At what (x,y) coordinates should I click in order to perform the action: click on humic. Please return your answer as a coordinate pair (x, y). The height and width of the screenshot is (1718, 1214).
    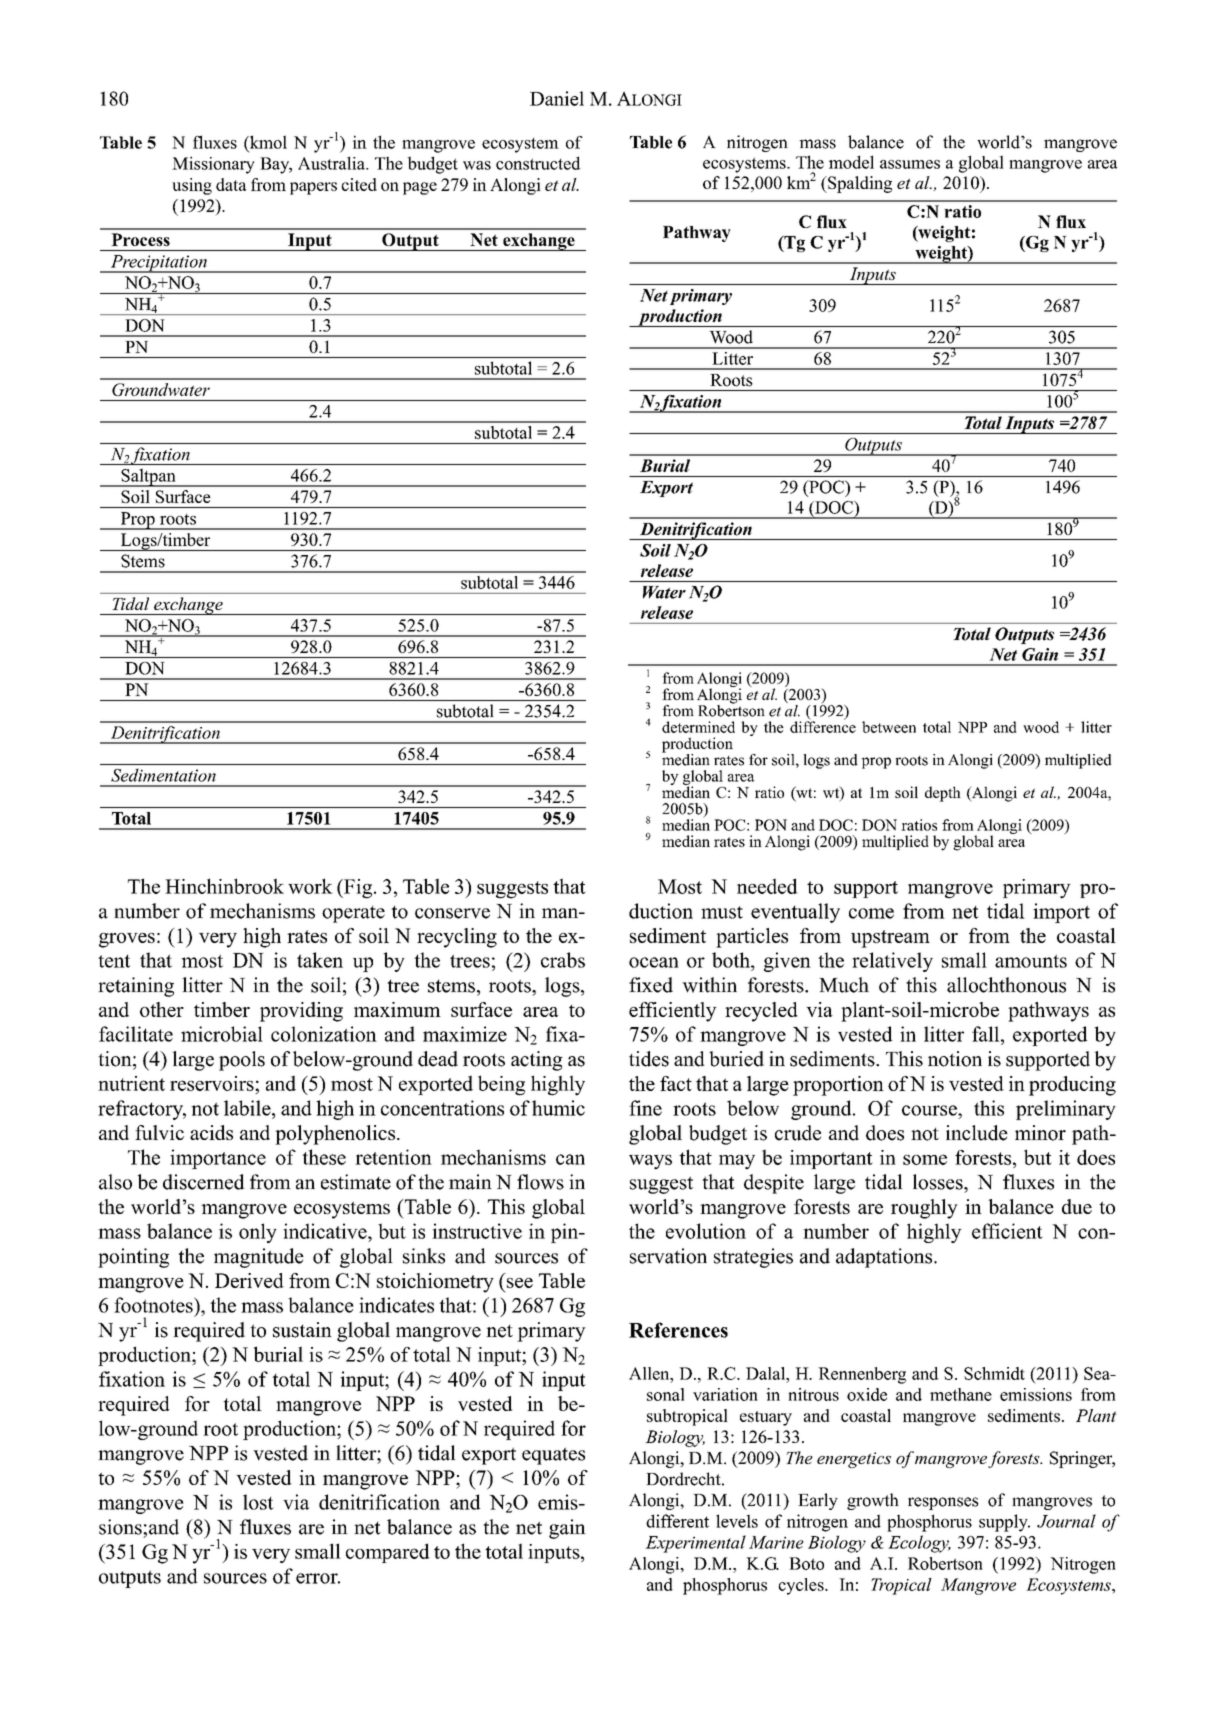
    Looking at the image, I should click on (558, 1108).
